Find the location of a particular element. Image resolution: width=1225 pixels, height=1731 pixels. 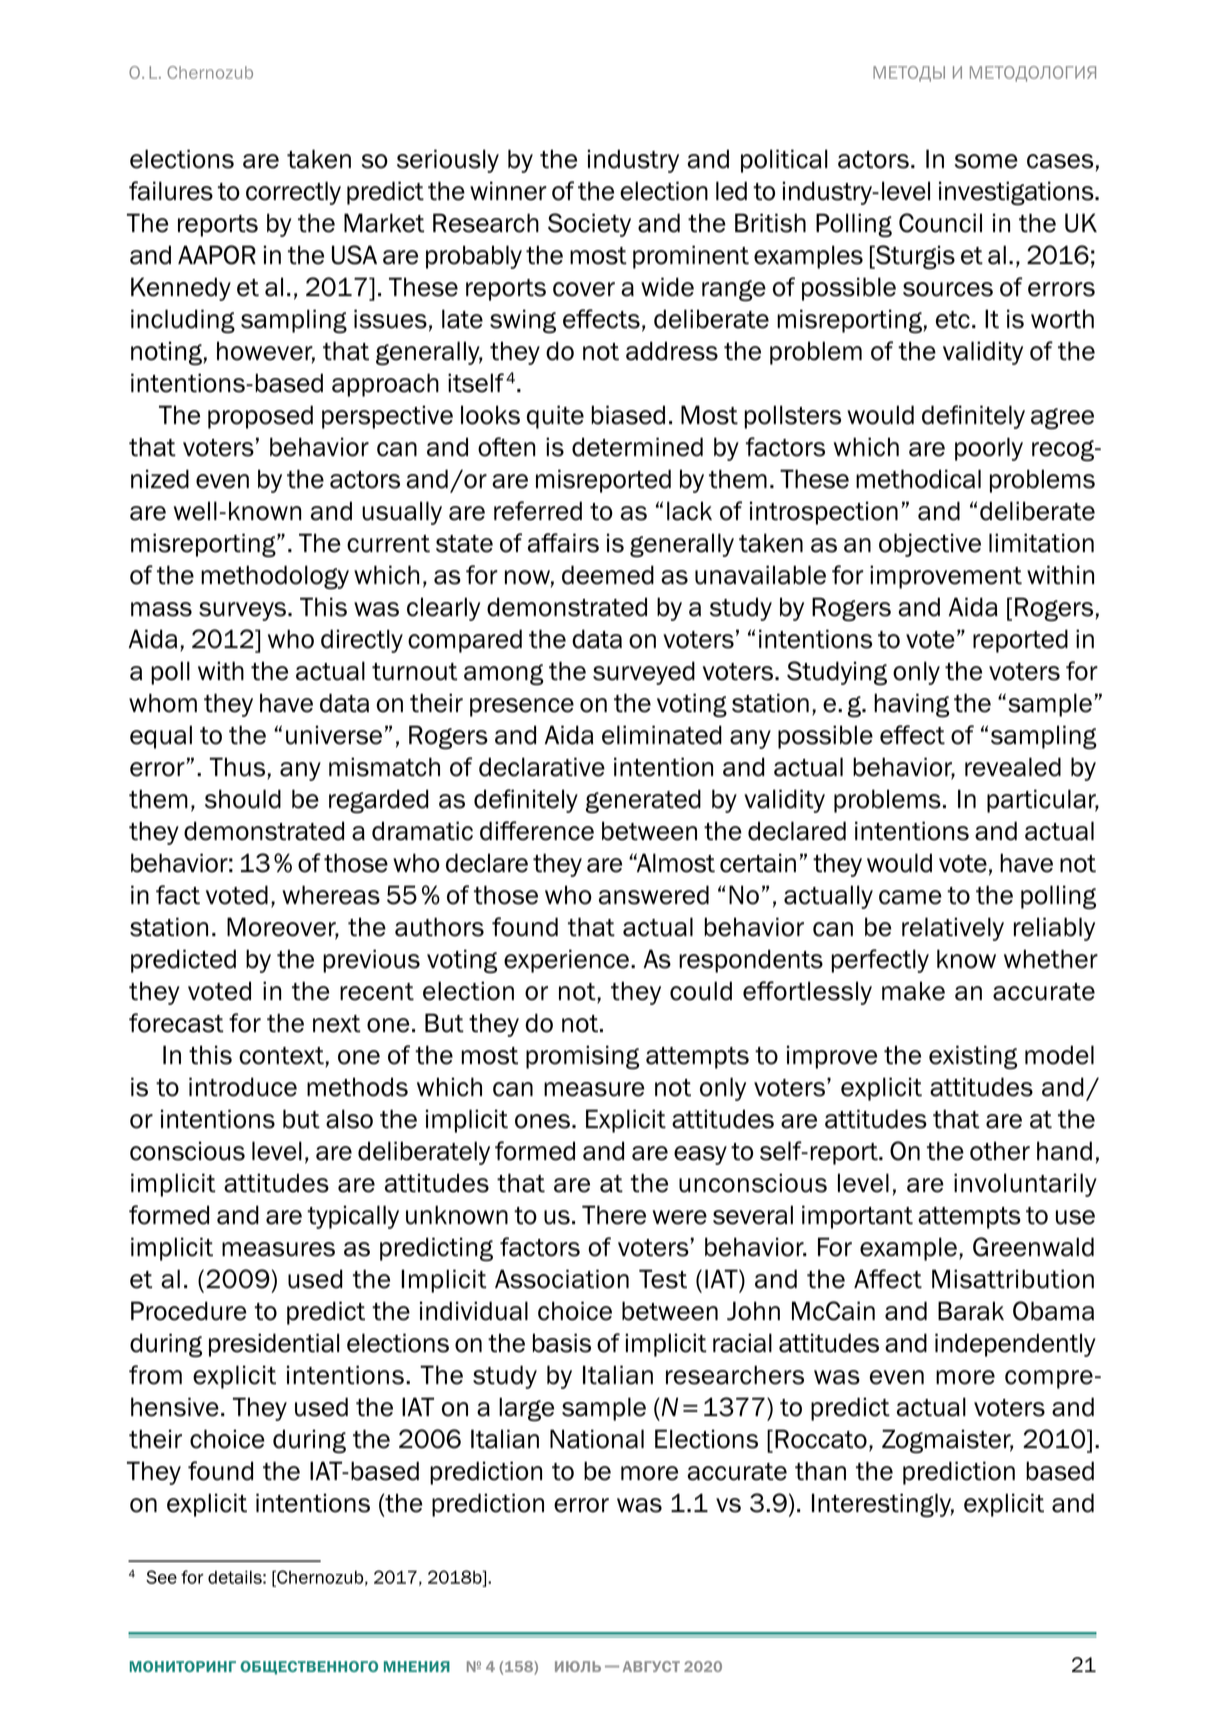

National is located at coordinates (597, 1439).
